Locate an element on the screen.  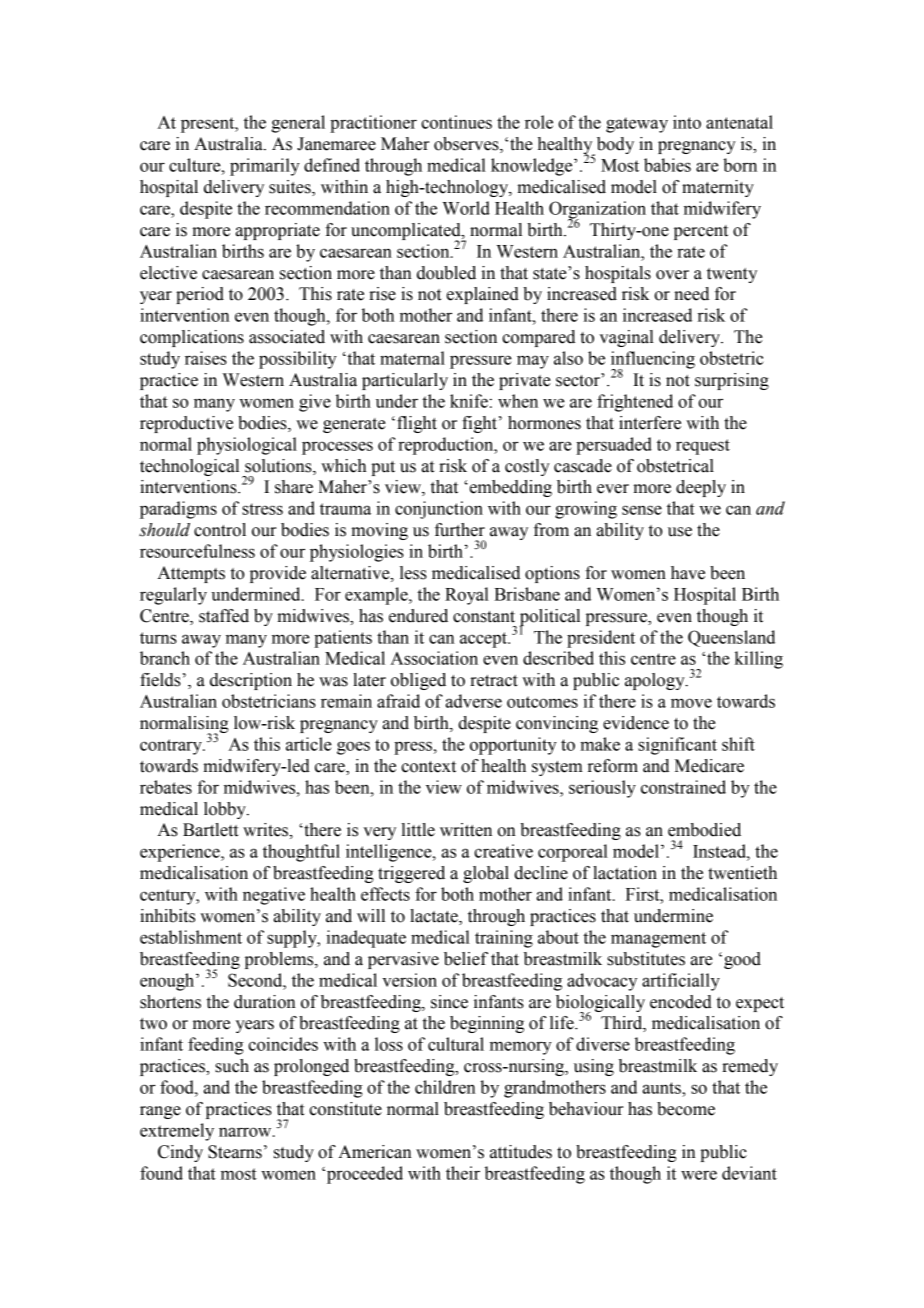
babies is located at coordinates (667, 165).
